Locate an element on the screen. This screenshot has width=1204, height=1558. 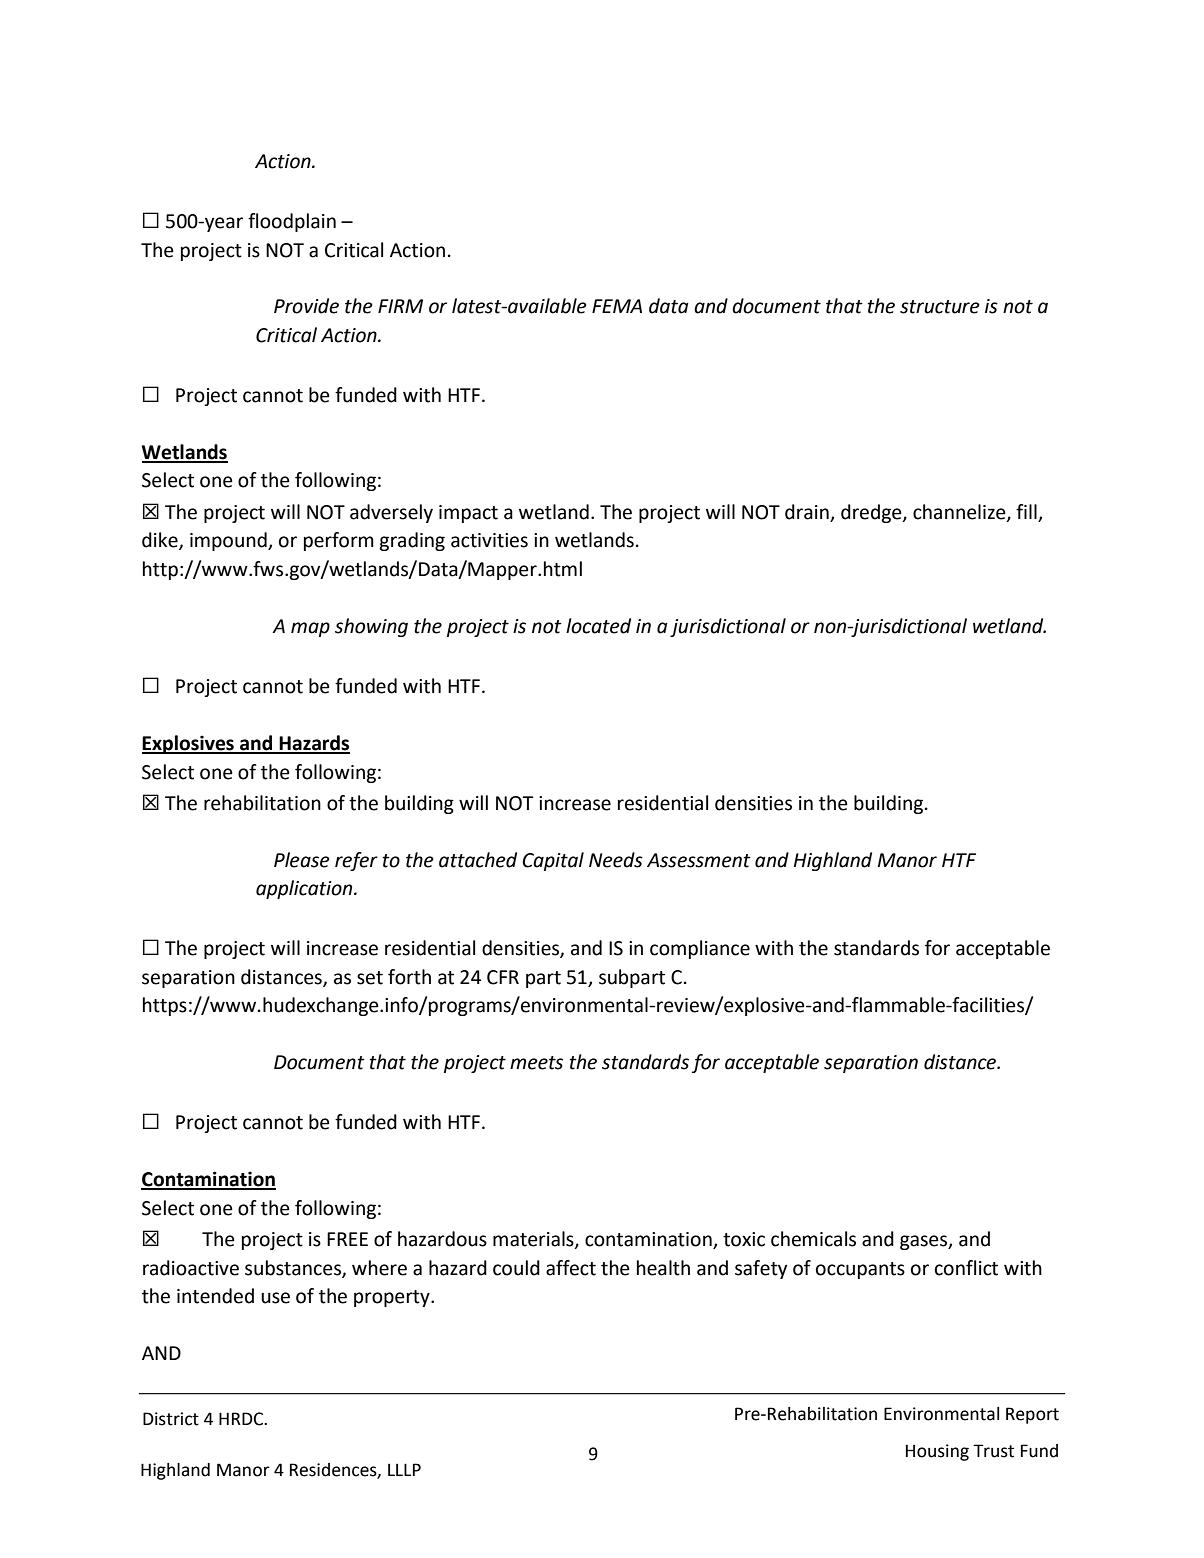
Needs is located at coordinates (616, 860).
